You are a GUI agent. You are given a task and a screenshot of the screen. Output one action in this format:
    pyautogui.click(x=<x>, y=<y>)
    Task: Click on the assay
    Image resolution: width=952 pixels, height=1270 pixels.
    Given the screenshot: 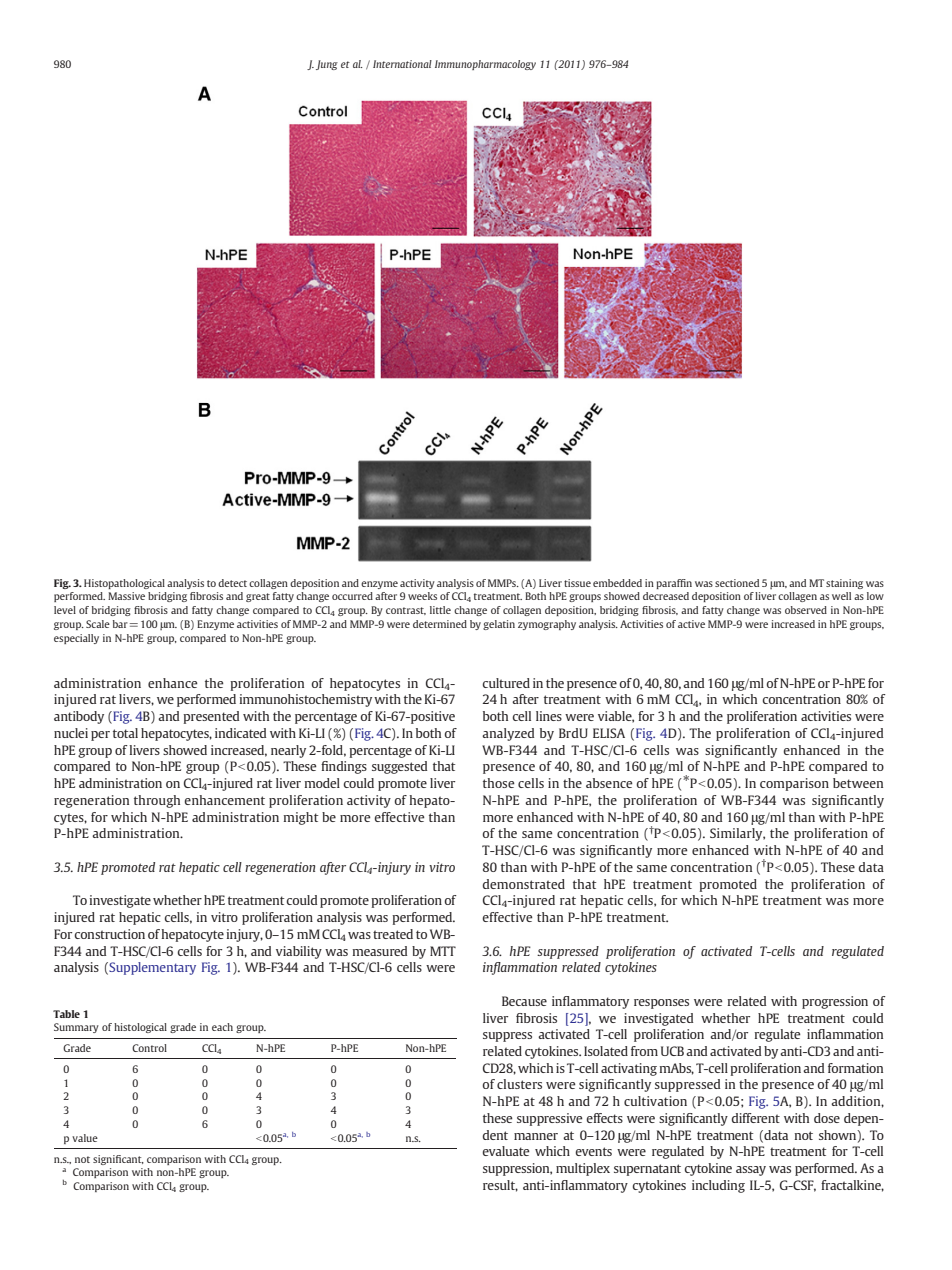 What is the action you would take?
    pyautogui.click(x=751, y=1171)
